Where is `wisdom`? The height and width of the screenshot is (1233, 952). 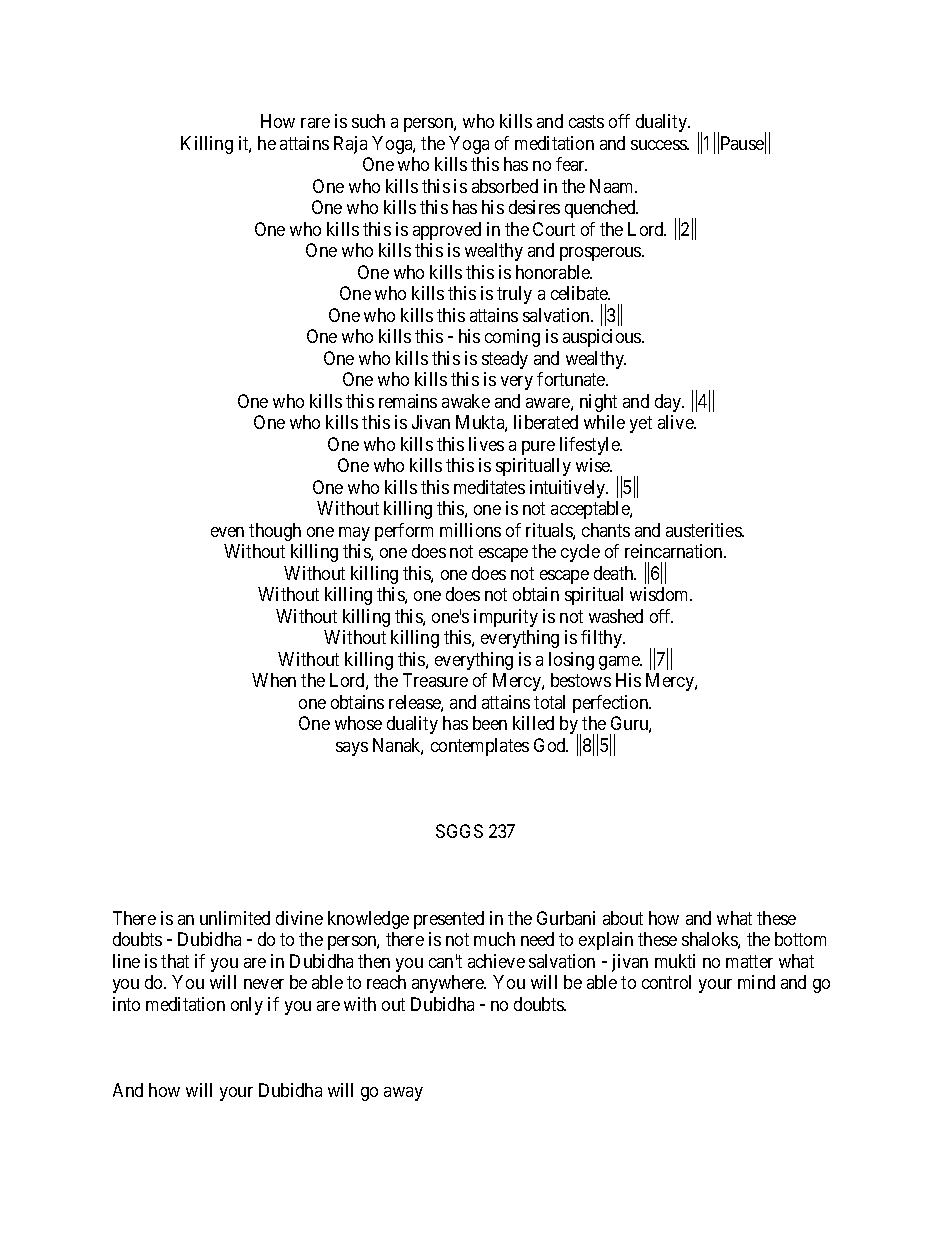 wisdom is located at coordinates (660, 594).
